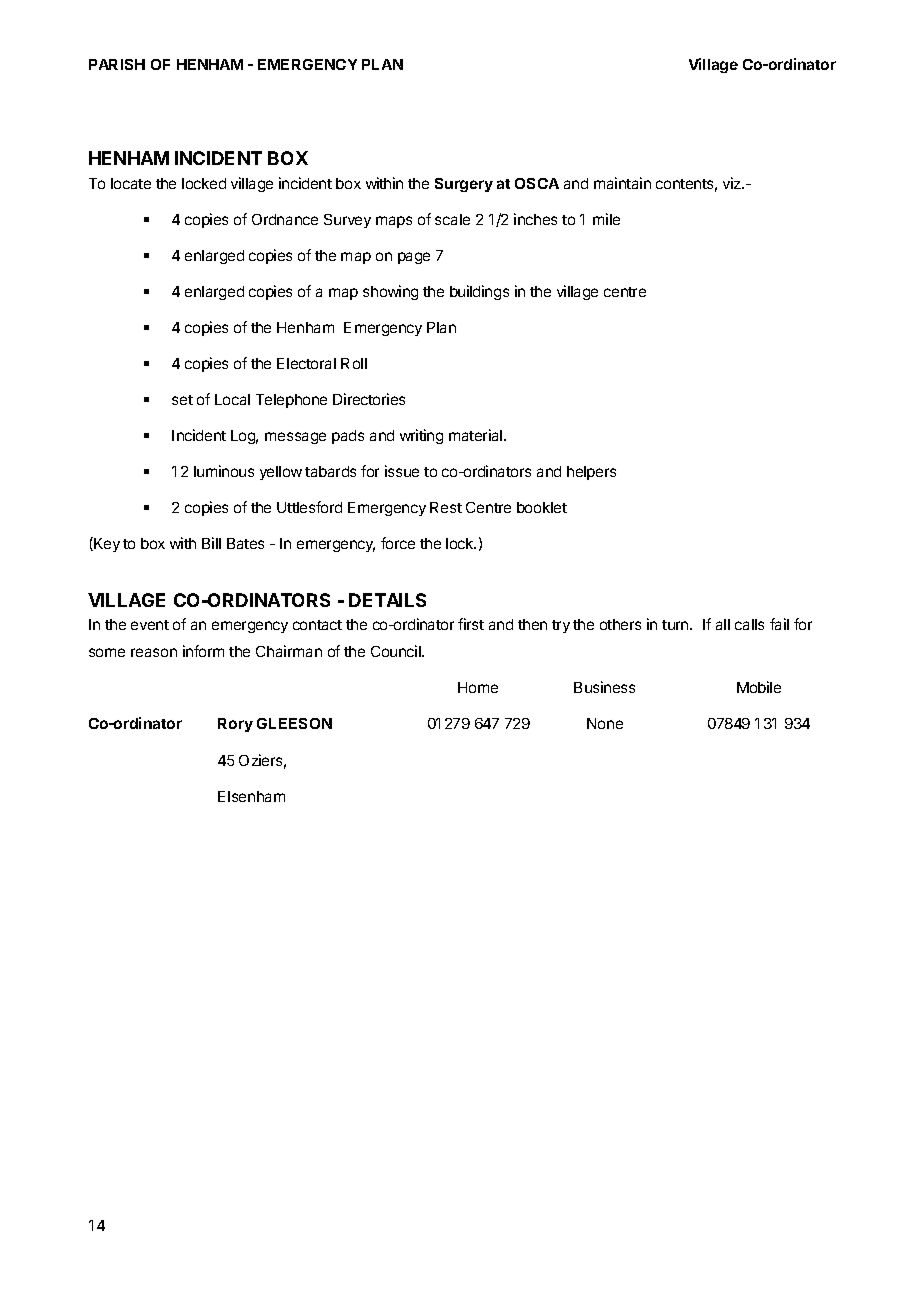 The image size is (924, 1308). What do you see at coordinates (591, 473) in the image?
I see `helpers` at bounding box center [591, 473].
